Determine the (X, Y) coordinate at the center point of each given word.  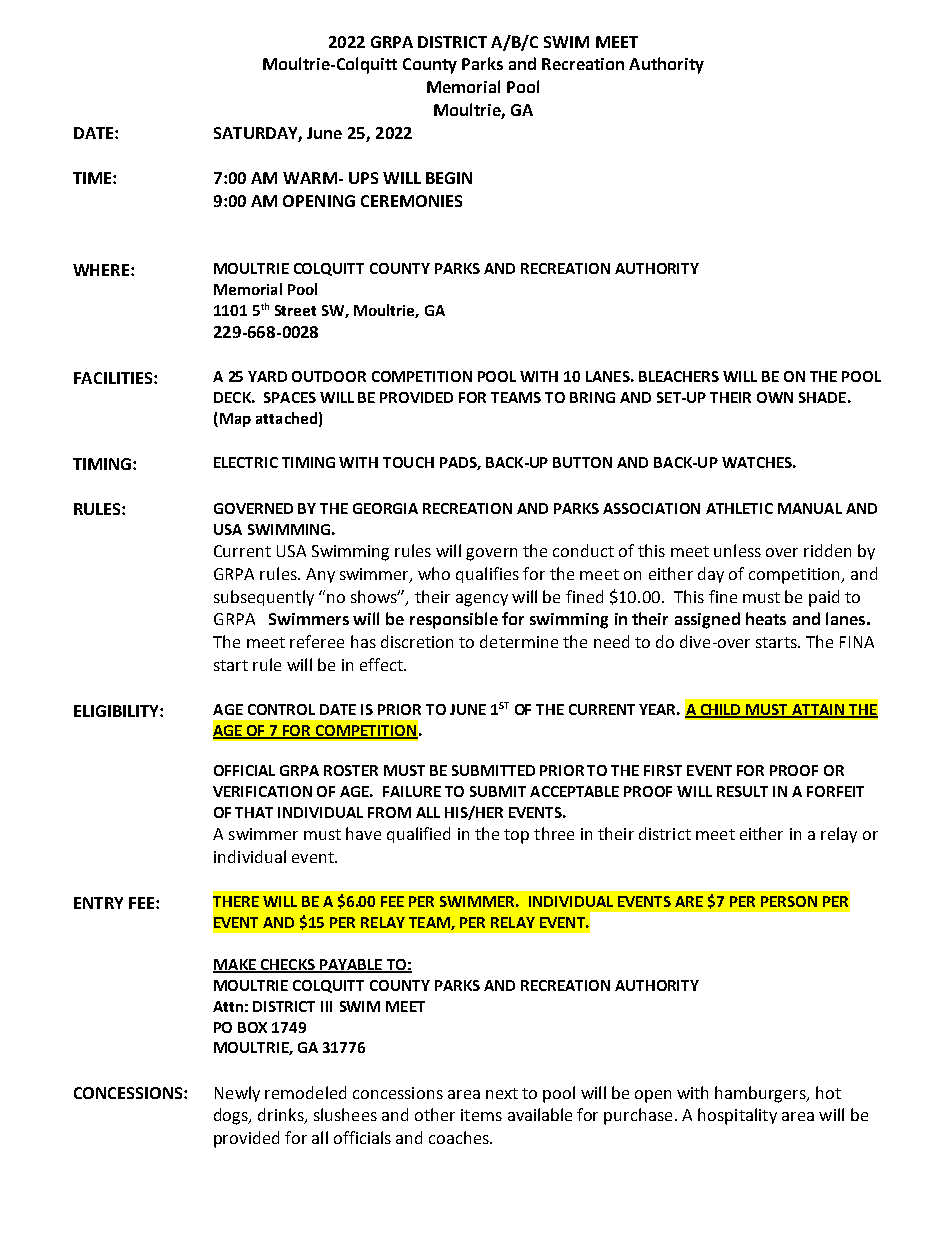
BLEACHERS (679, 376)
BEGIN (449, 178)
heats (766, 618)
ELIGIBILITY (117, 711)
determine (519, 641)
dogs (232, 1116)
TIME (93, 178)
